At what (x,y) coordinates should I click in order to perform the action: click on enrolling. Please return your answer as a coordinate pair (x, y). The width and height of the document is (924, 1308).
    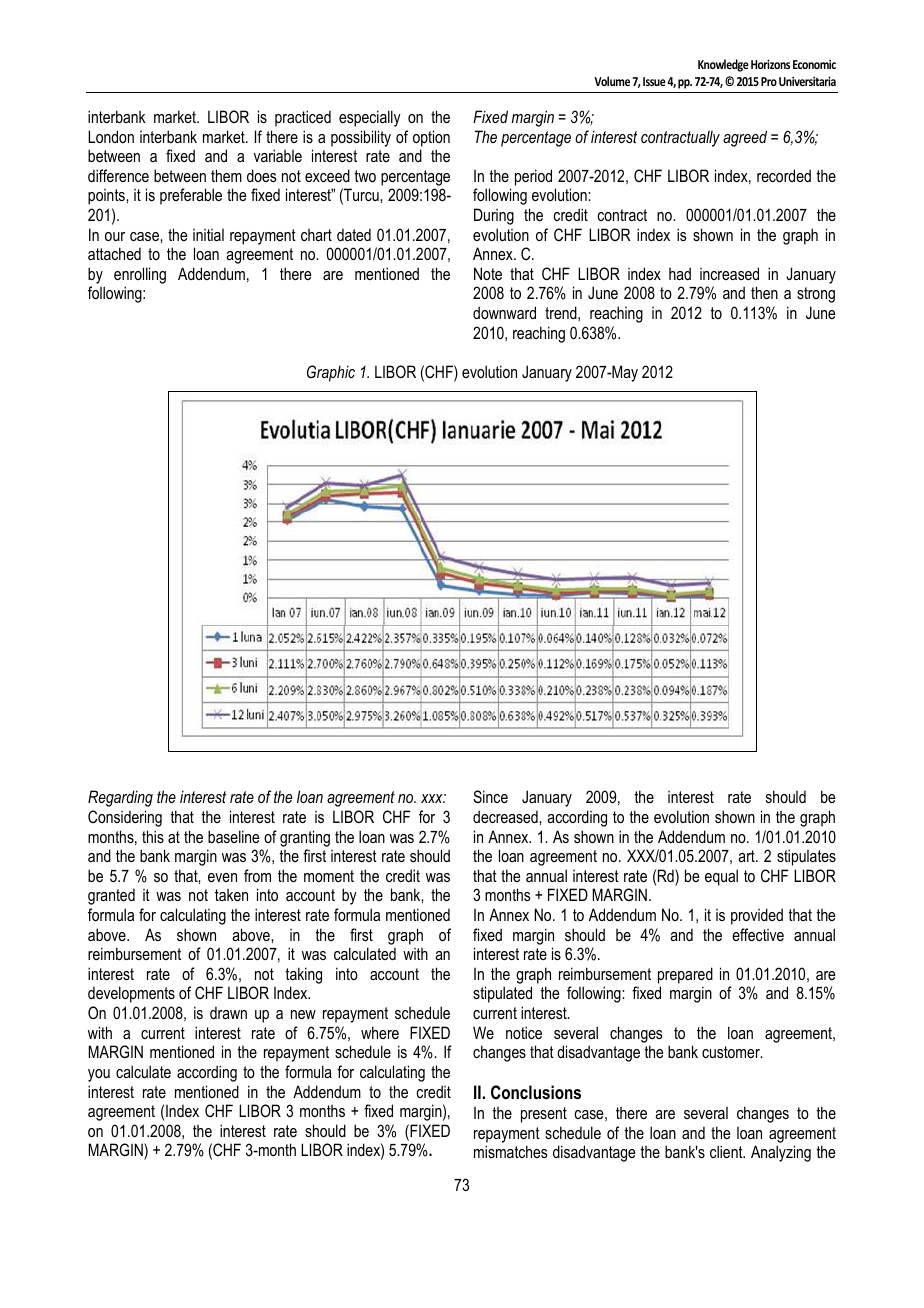
    Looking at the image, I should click on (140, 275).
